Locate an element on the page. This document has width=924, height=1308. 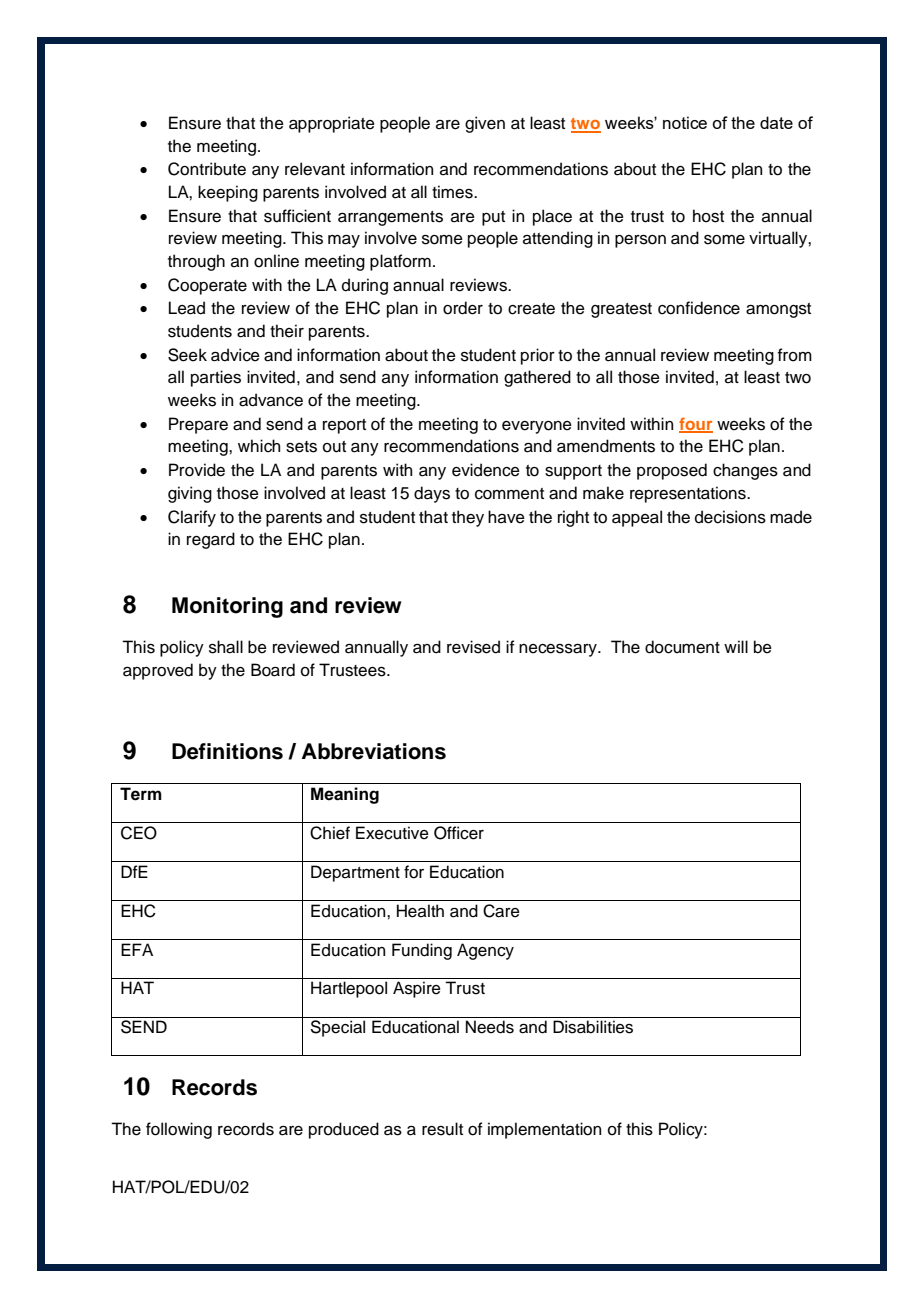
parties is located at coordinates (216, 378).
